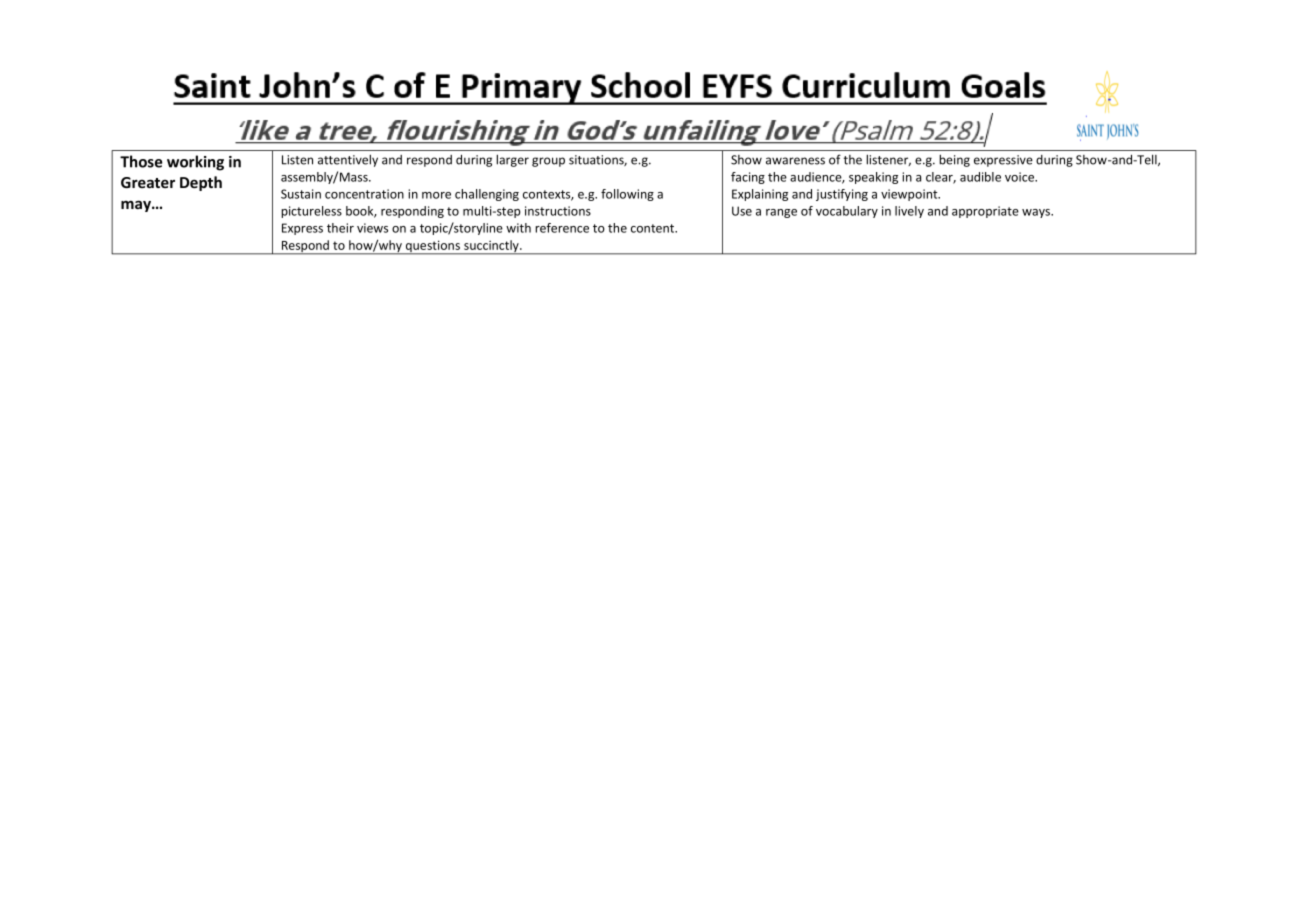 This page has width=1308, height=924. What do you see at coordinates (433, 247) in the page?
I see `questions` at bounding box center [433, 247].
